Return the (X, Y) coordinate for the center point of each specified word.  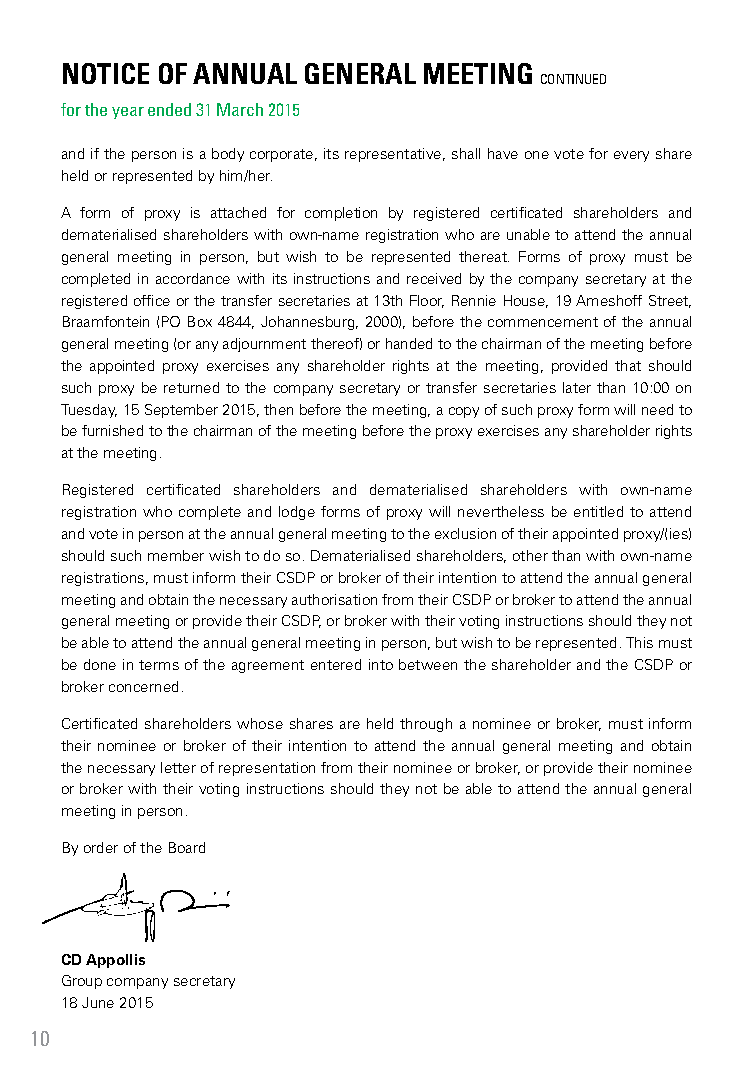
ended (169, 109)
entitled (598, 511)
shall (466, 153)
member (176, 555)
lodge (297, 513)
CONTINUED (573, 79)
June (98, 1002)
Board (187, 847)
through (426, 725)
